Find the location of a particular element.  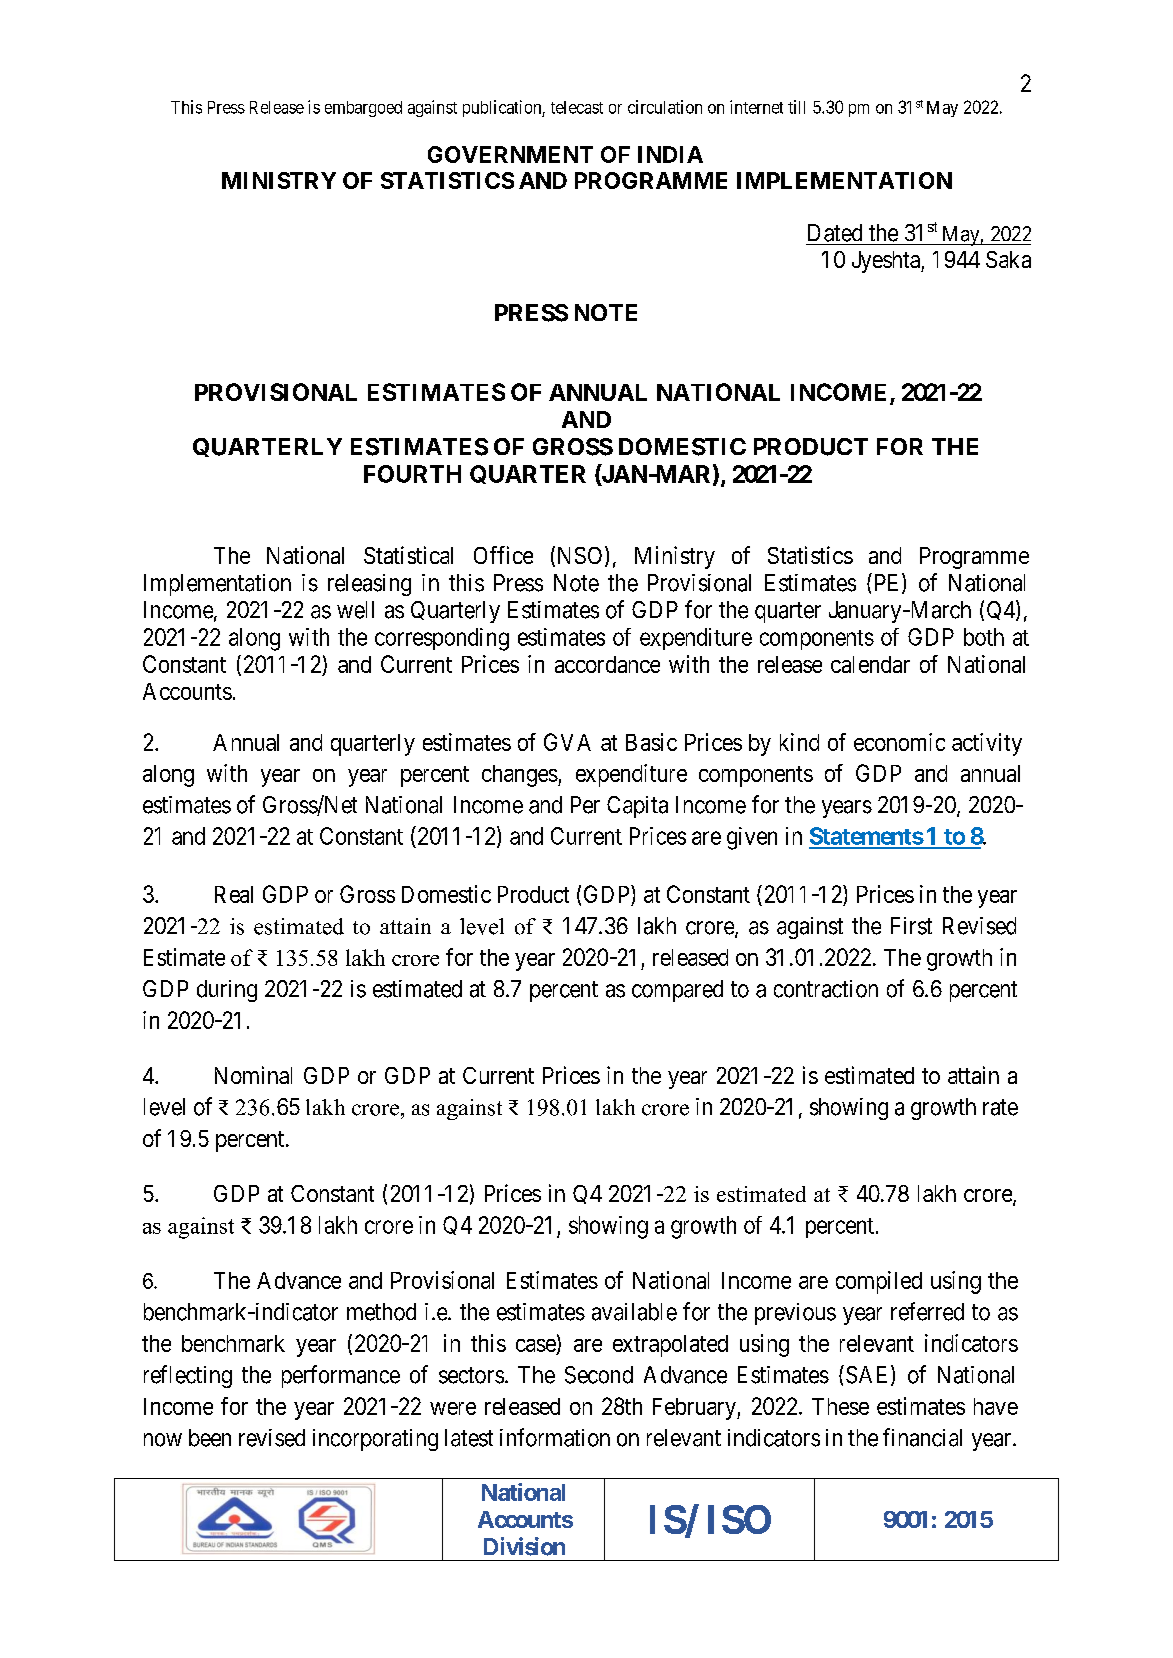

Division is located at coordinates (524, 1546).
